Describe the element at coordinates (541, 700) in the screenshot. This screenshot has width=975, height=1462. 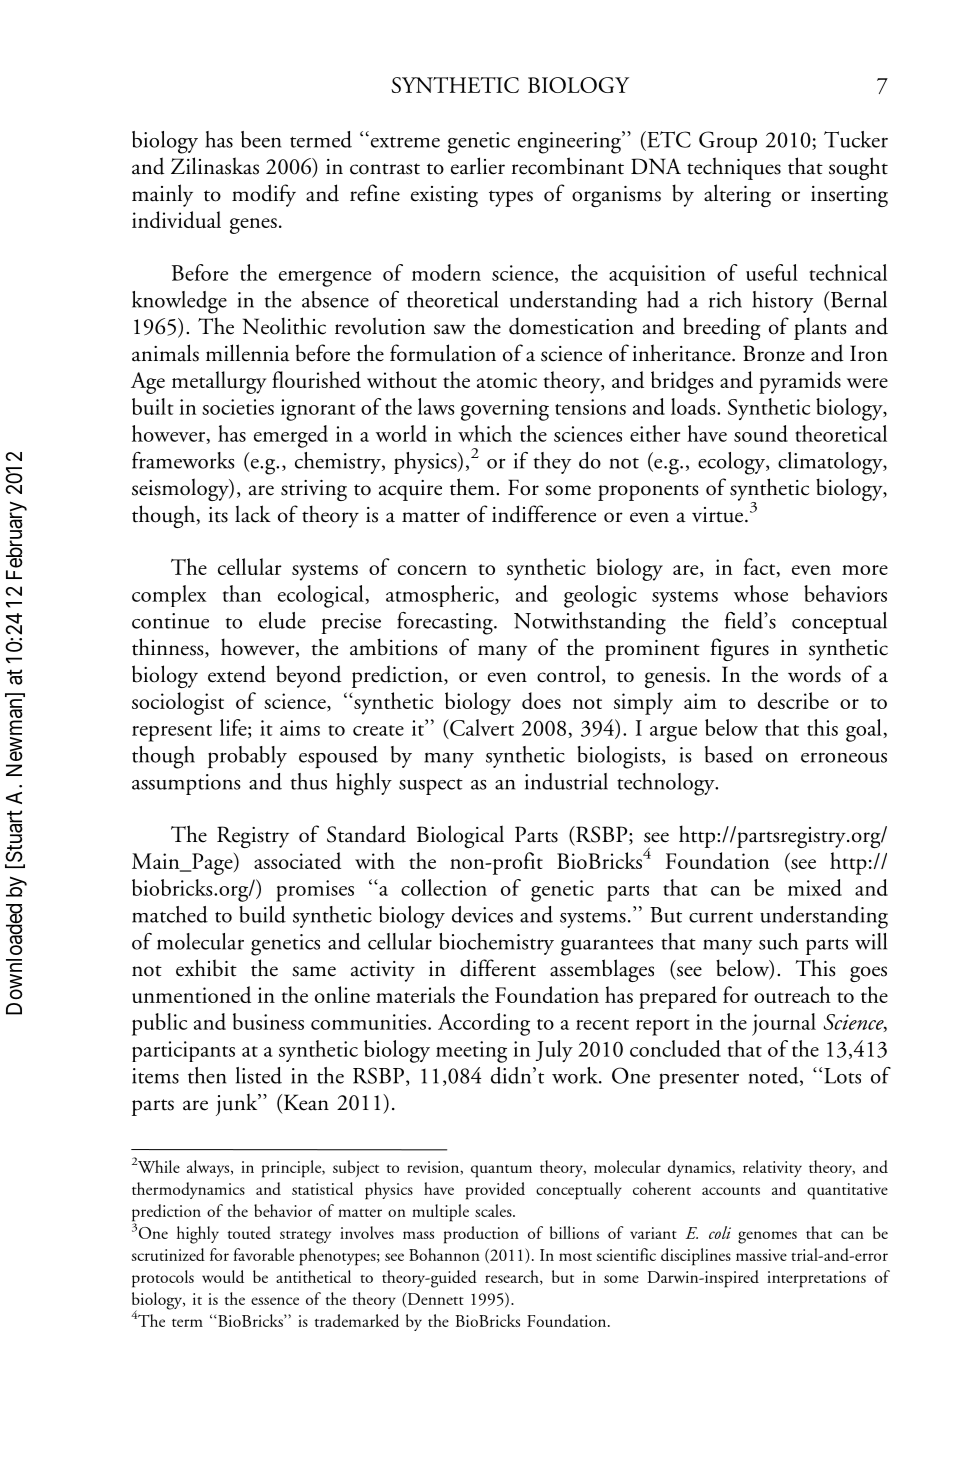
I see `does` at that location.
